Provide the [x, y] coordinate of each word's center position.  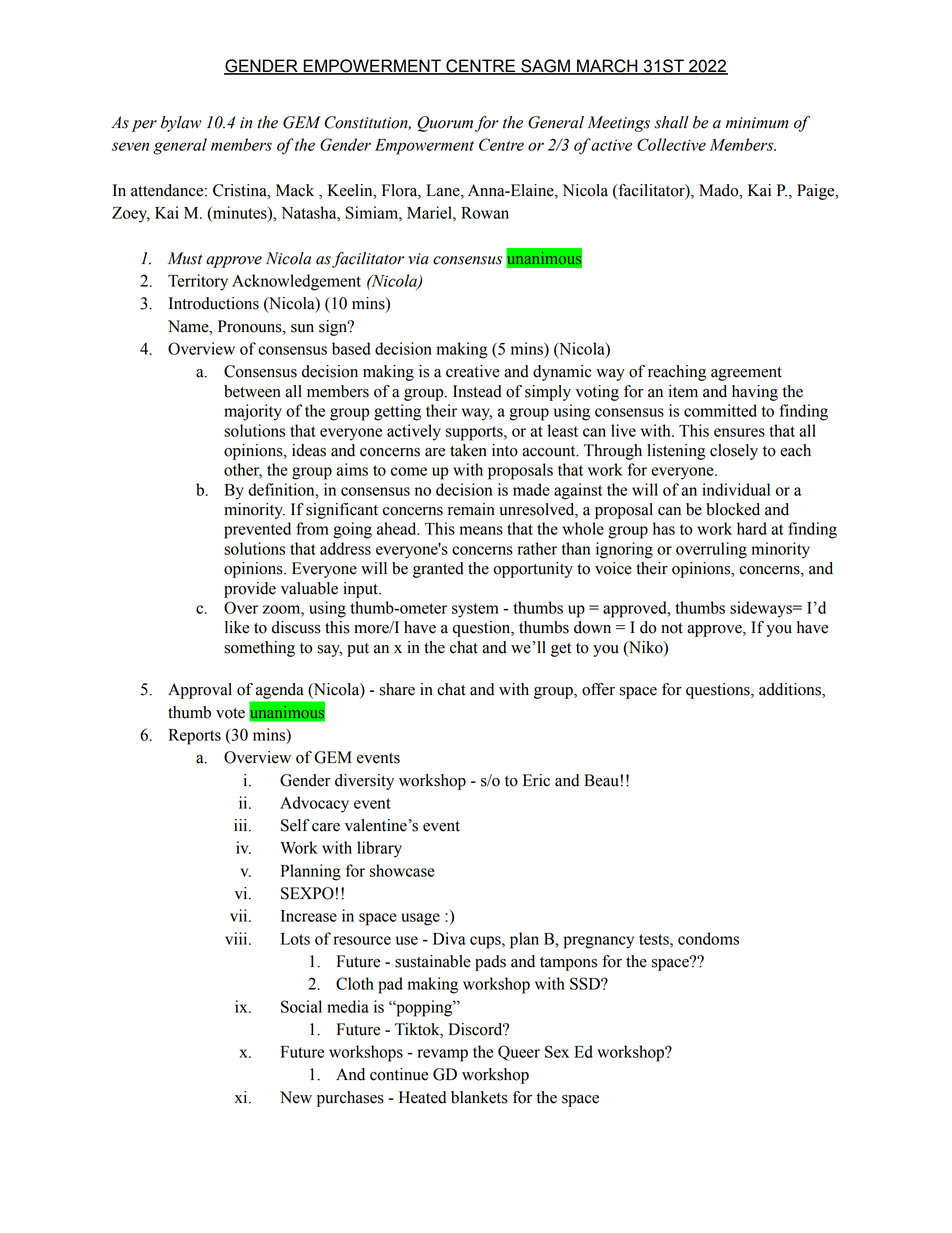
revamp [442, 1055]
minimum [757, 123]
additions [791, 690]
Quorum [445, 124]
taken [468, 450]
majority [253, 412]
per [144, 126]
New [296, 1097]
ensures [739, 432]
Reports [195, 737]
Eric [536, 780]
